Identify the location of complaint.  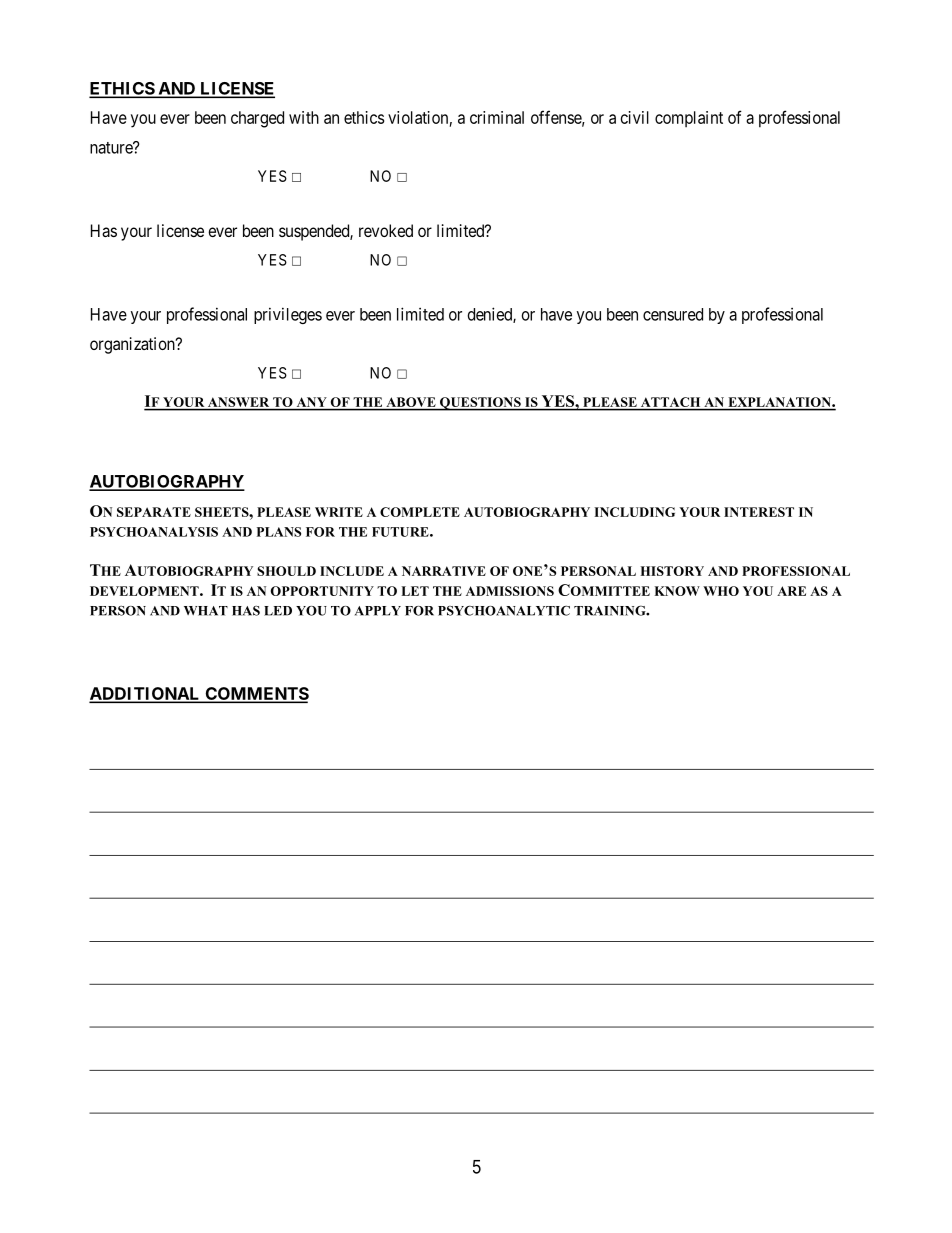
(689, 119).
